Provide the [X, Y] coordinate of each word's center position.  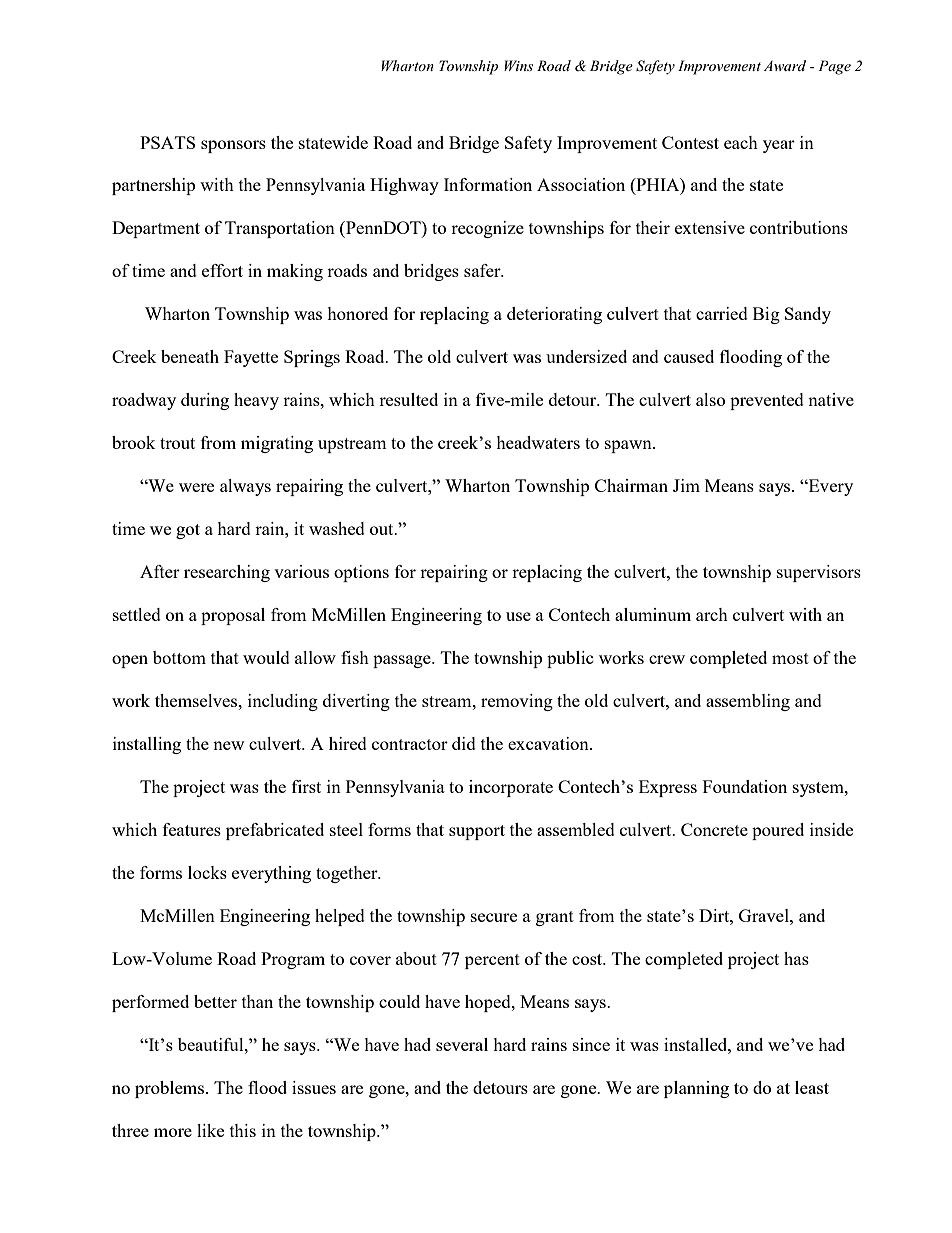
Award [785, 65]
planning [696, 1089]
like [210, 1130]
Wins [518, 65]
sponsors [233, 146]
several [462, 1044]
